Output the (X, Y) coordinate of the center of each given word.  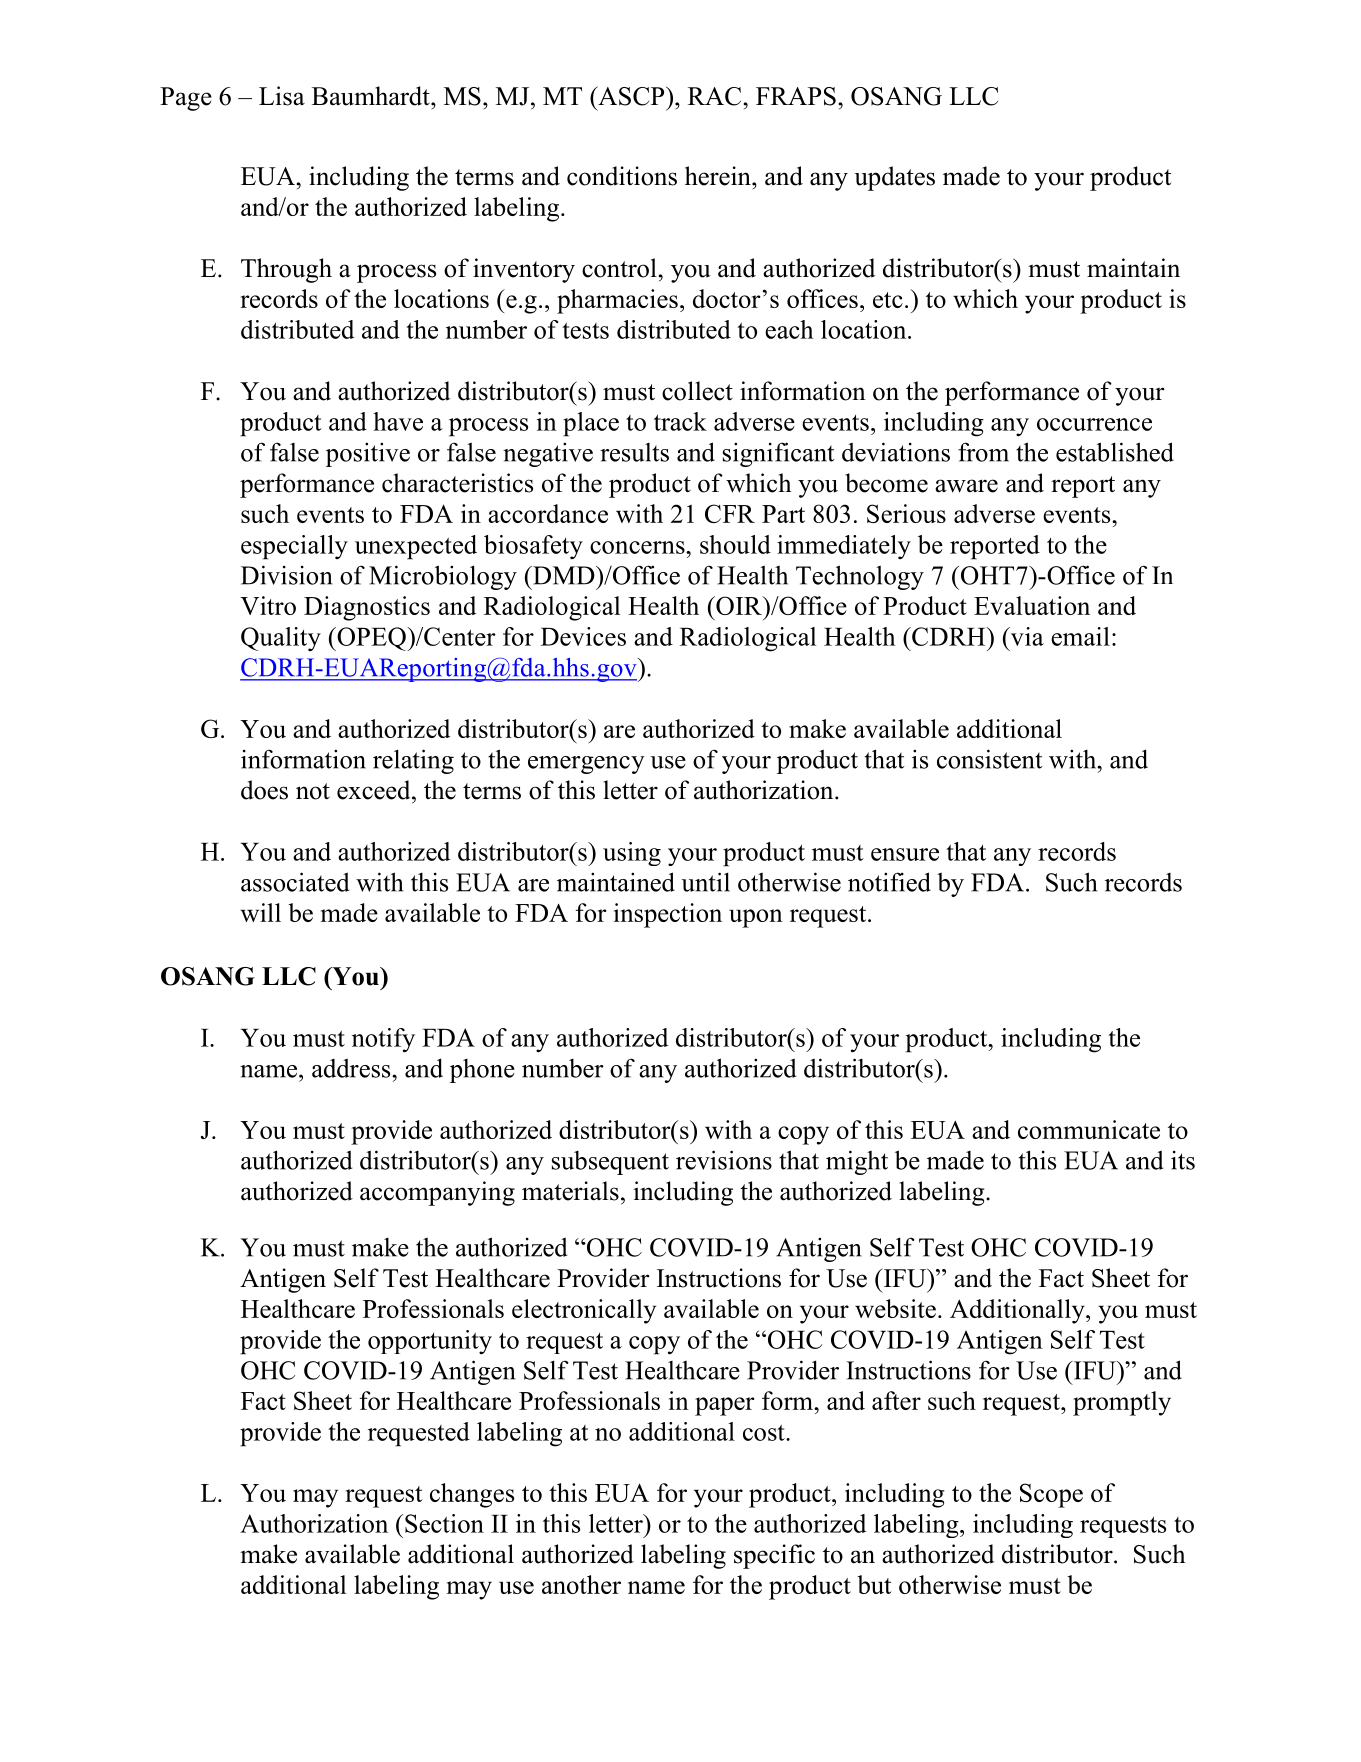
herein (719, 176)
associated (295, 882)
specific (774, 1556)
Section (444, 1523)
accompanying (437, 1193)
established (1115, 452)
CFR (730, 513)
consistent (989, 759)
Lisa (282, 96)
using (632, 854)
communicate (1089, 1129)
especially (294, 547)
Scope (1051, 1495)
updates (894, 178)
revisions (724, 1160)
